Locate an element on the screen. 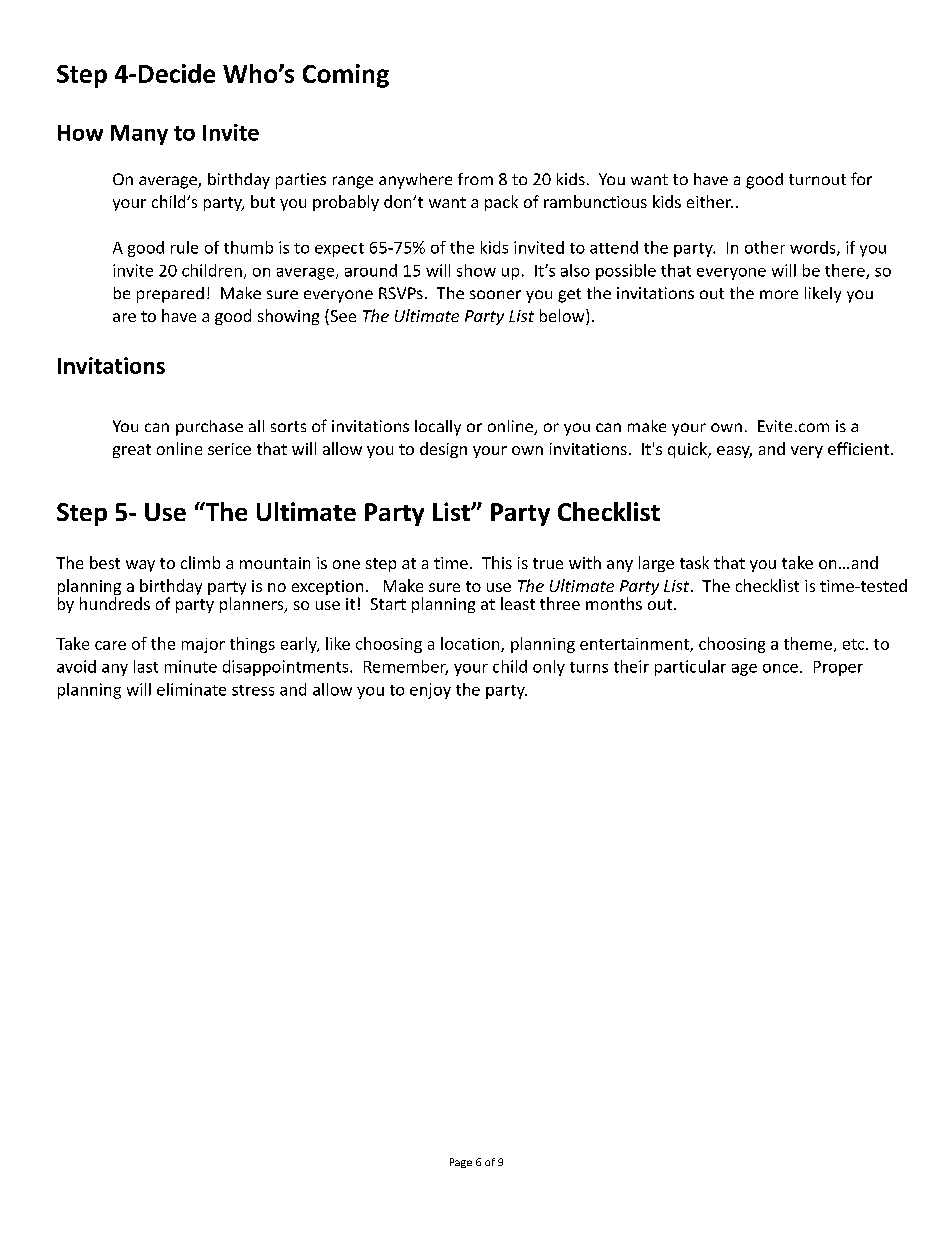 The height and width of the screenshot is (1233, 952). major is located at coordinates (203, 645).
